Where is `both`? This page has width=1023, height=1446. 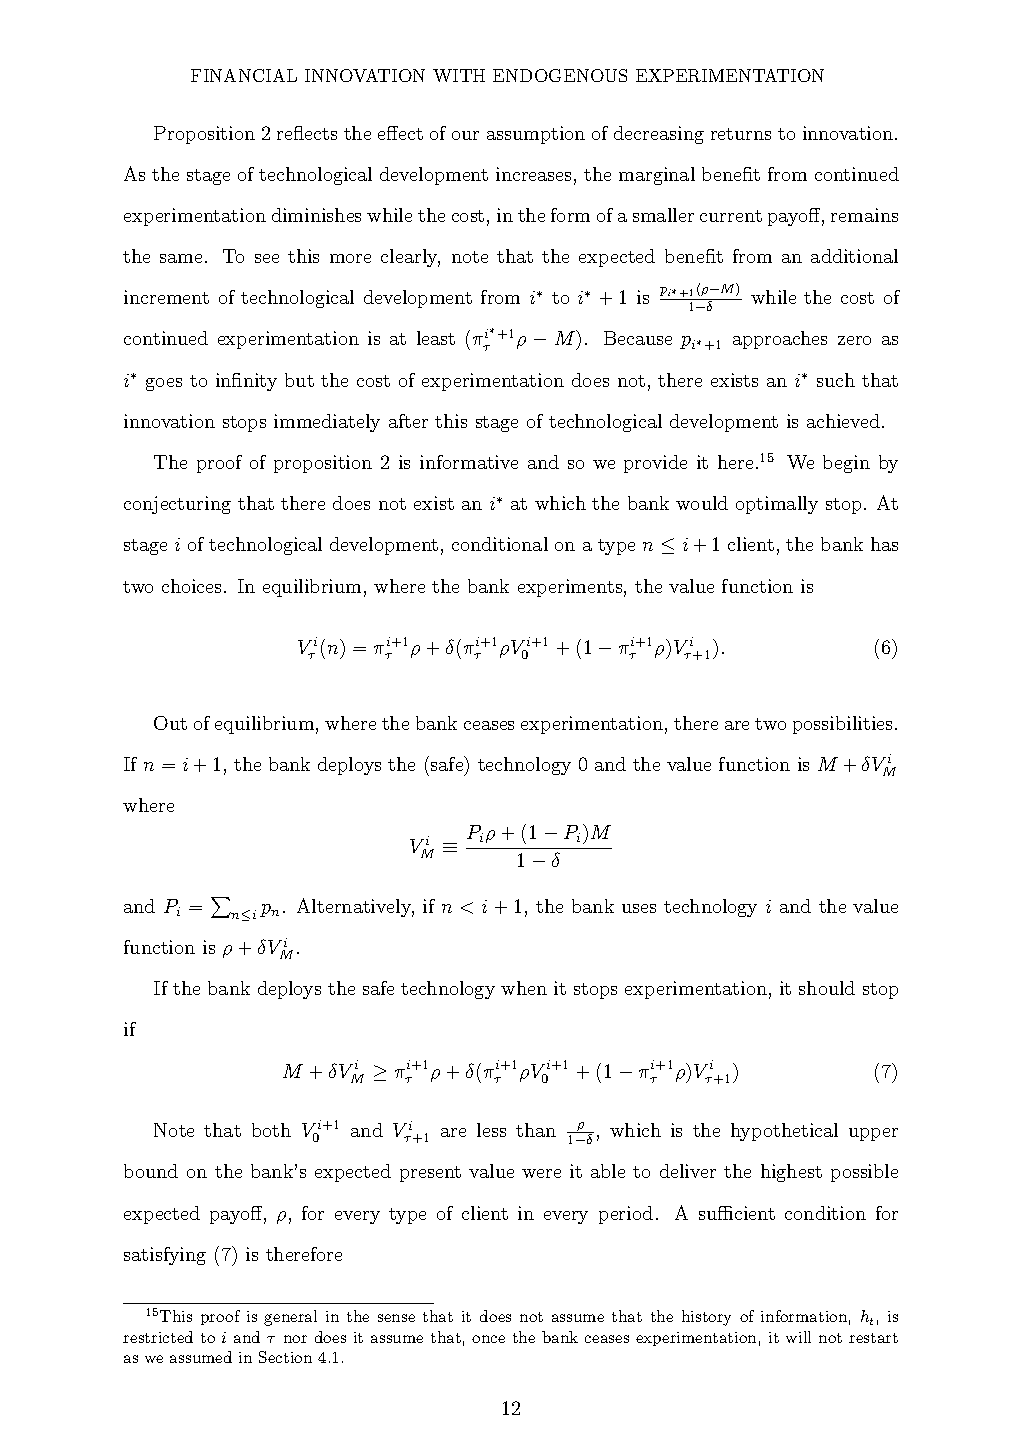
both is located at coordinates (271, 1130).
